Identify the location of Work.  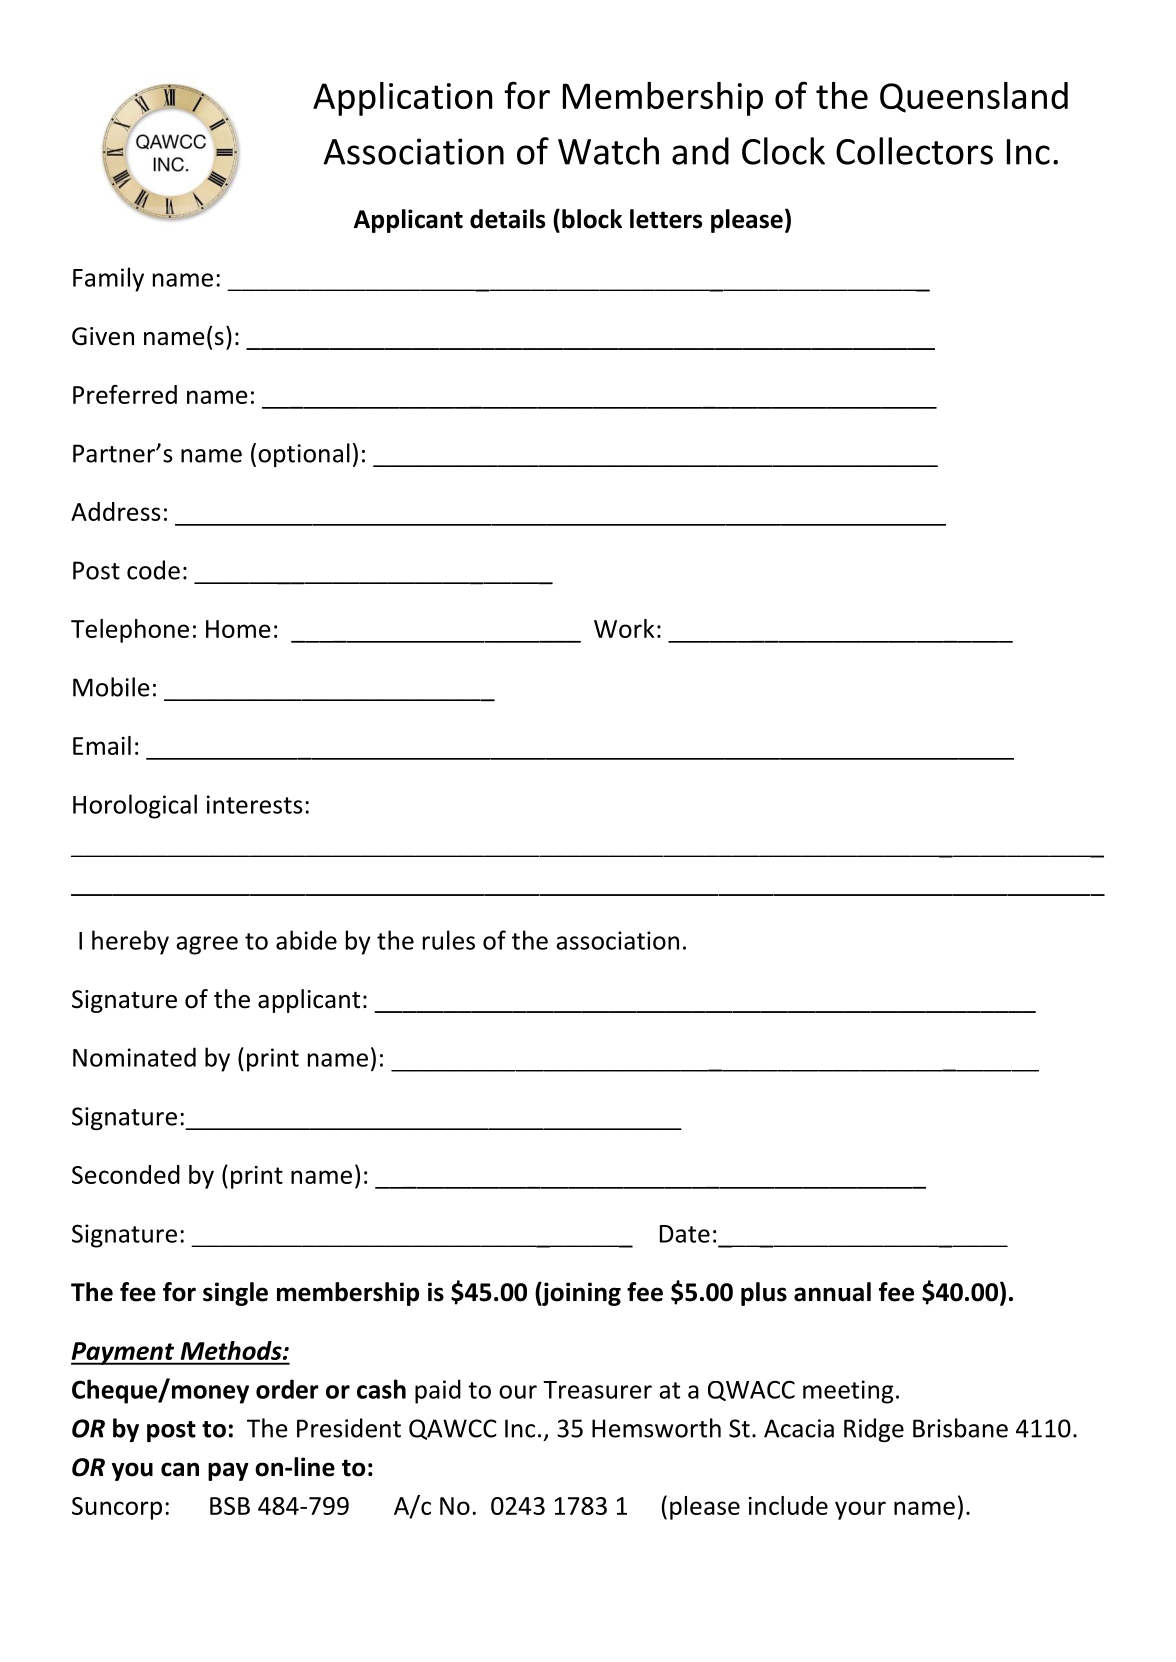
(624, 628).
